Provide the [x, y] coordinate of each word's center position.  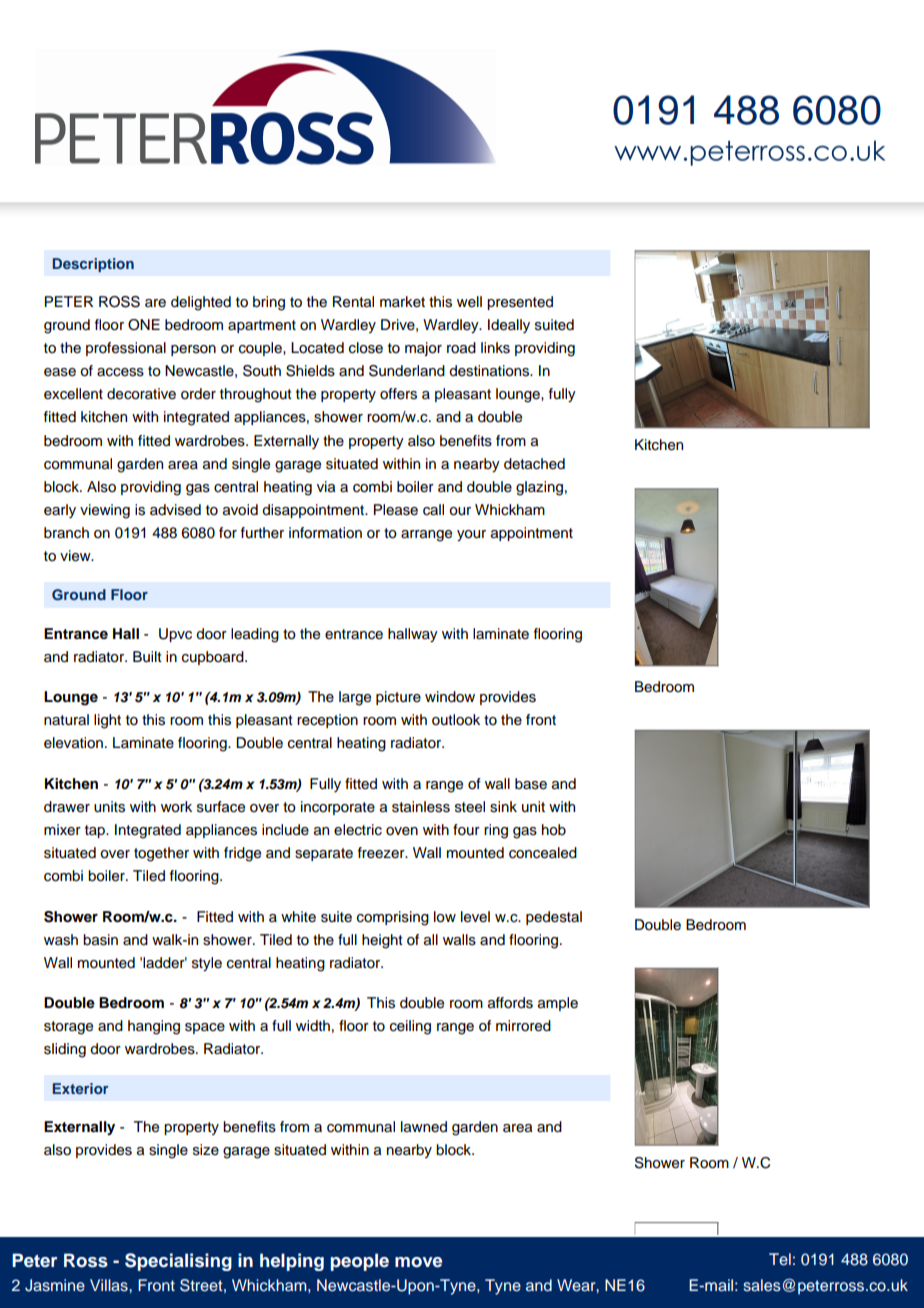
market [402, 302]
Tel [780, 1259]
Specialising [178, 1262]
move [418, 1262]
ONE [144, 325]
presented [520, 303]
